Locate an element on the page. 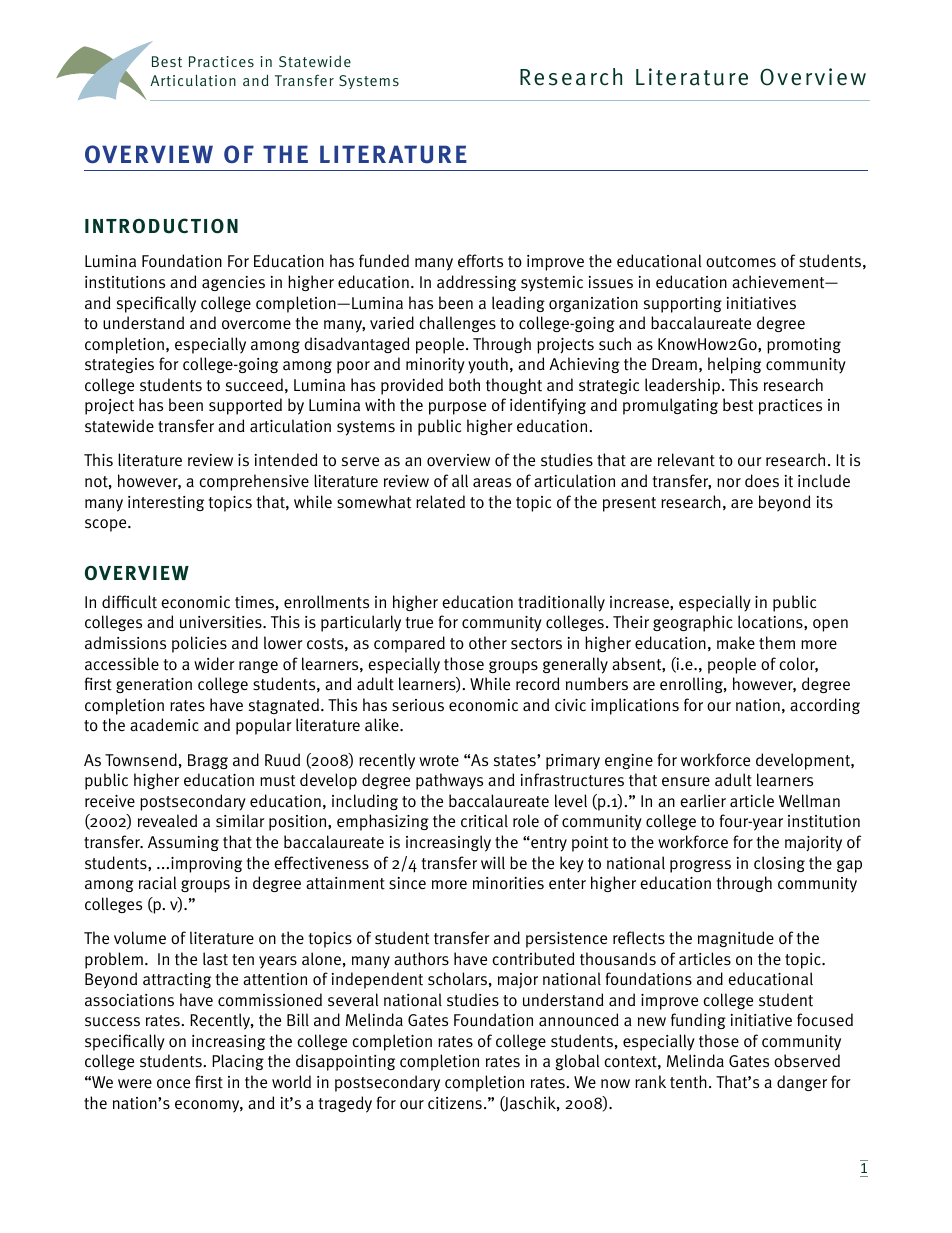 Image resolution: width=952 pixels, height=1233 pixels. closing is located at coordinates (779, 864).
